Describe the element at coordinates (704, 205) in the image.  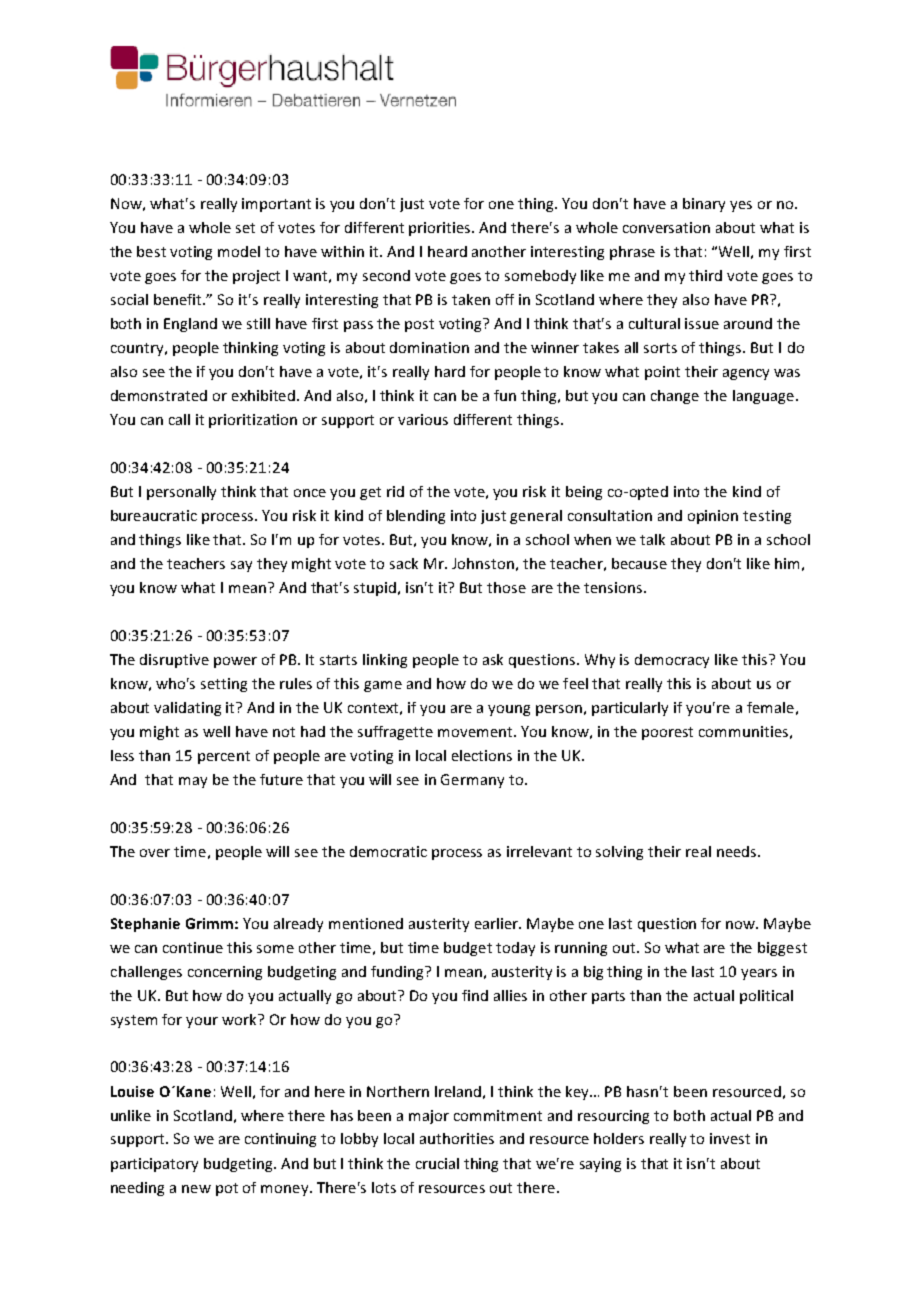
I see `binary` at that location.
